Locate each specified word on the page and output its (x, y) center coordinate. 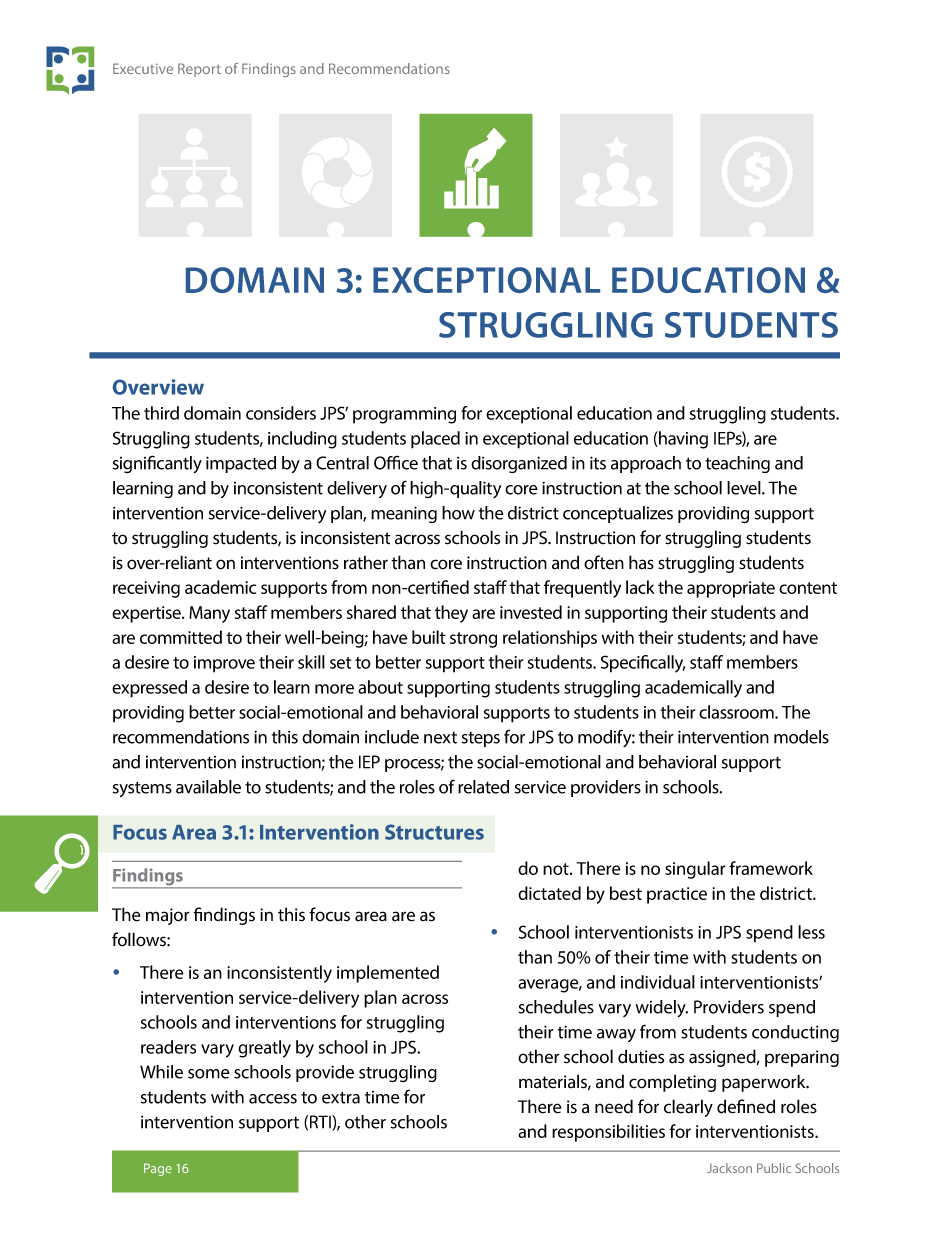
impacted (241, 464)
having (682, 440)
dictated (549, 893)
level (745, 488)
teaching (737, 464)
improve (224, 664)
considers (281, 413)
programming (404, 415)
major (168, 916)
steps (481, 739)
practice (677, 895)
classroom (737, 712)
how (458, 513)
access (273, 1099)
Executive (143, 68)
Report (199, 70)
